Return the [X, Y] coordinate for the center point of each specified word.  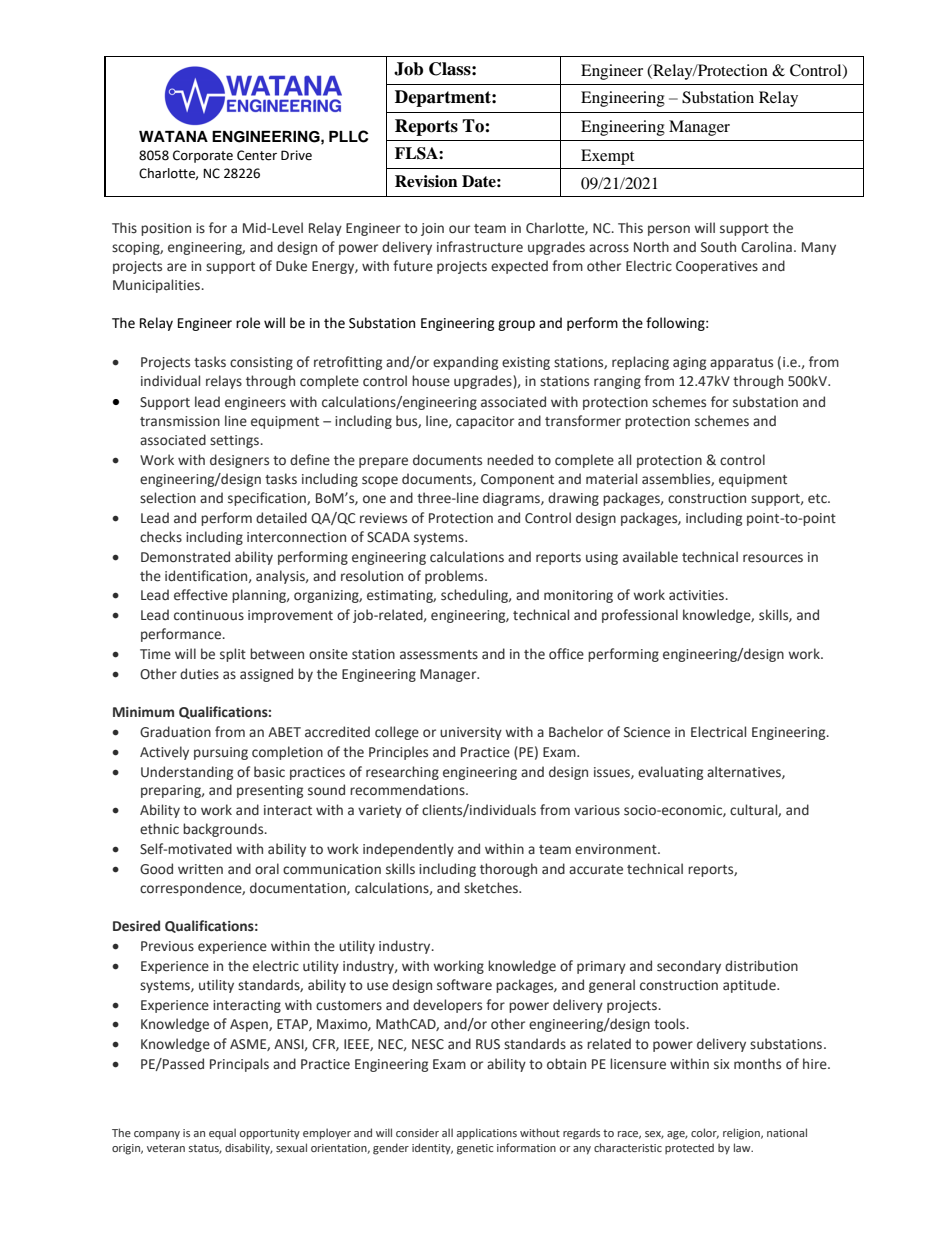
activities [698, 595]
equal [222, 1134]
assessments [439, 655]
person [669, 230]
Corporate [203, 156]
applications [487, 1134]
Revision [426, 181]
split [233, 655]
